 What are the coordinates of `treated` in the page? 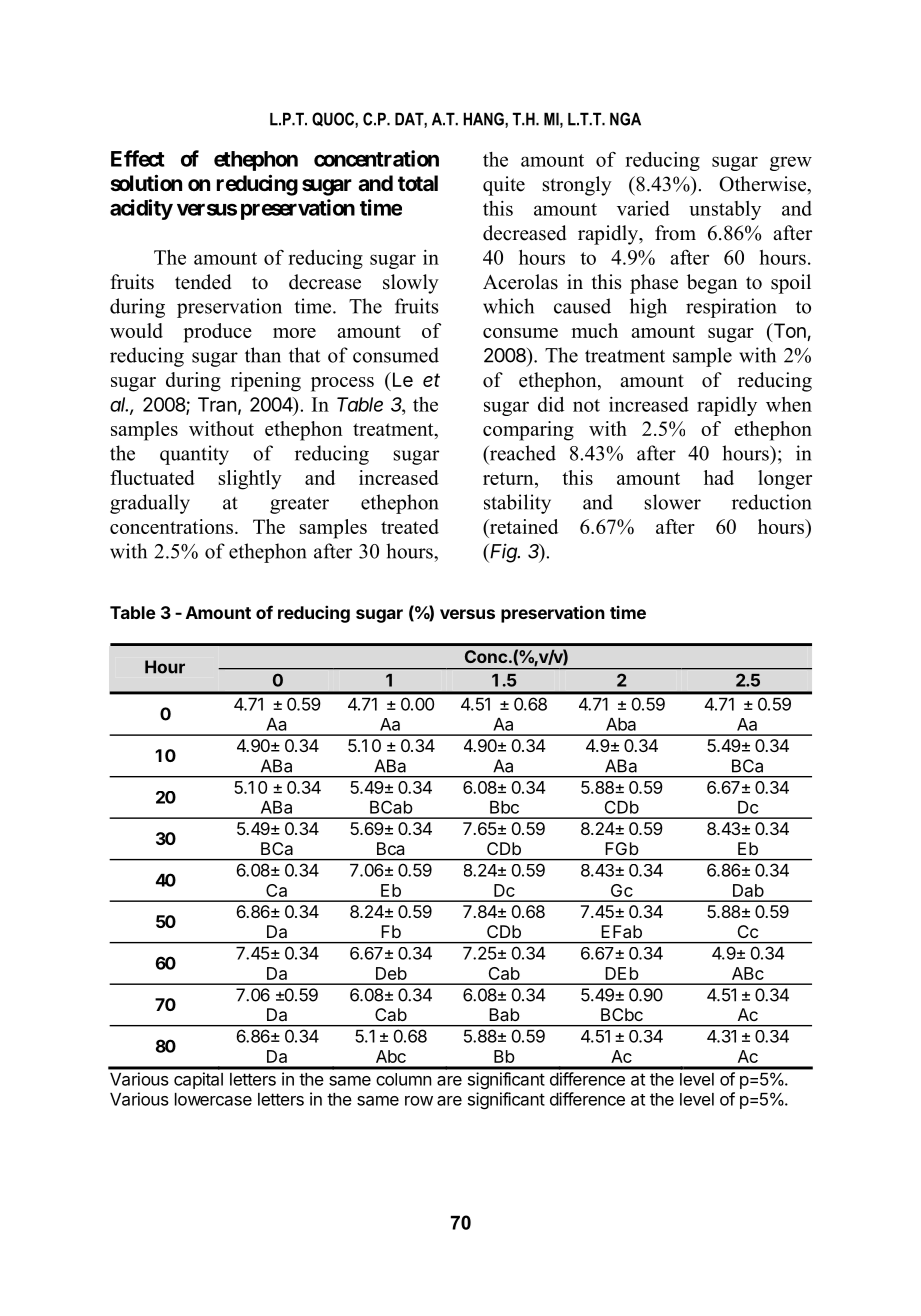 It's located at (410, 526).
